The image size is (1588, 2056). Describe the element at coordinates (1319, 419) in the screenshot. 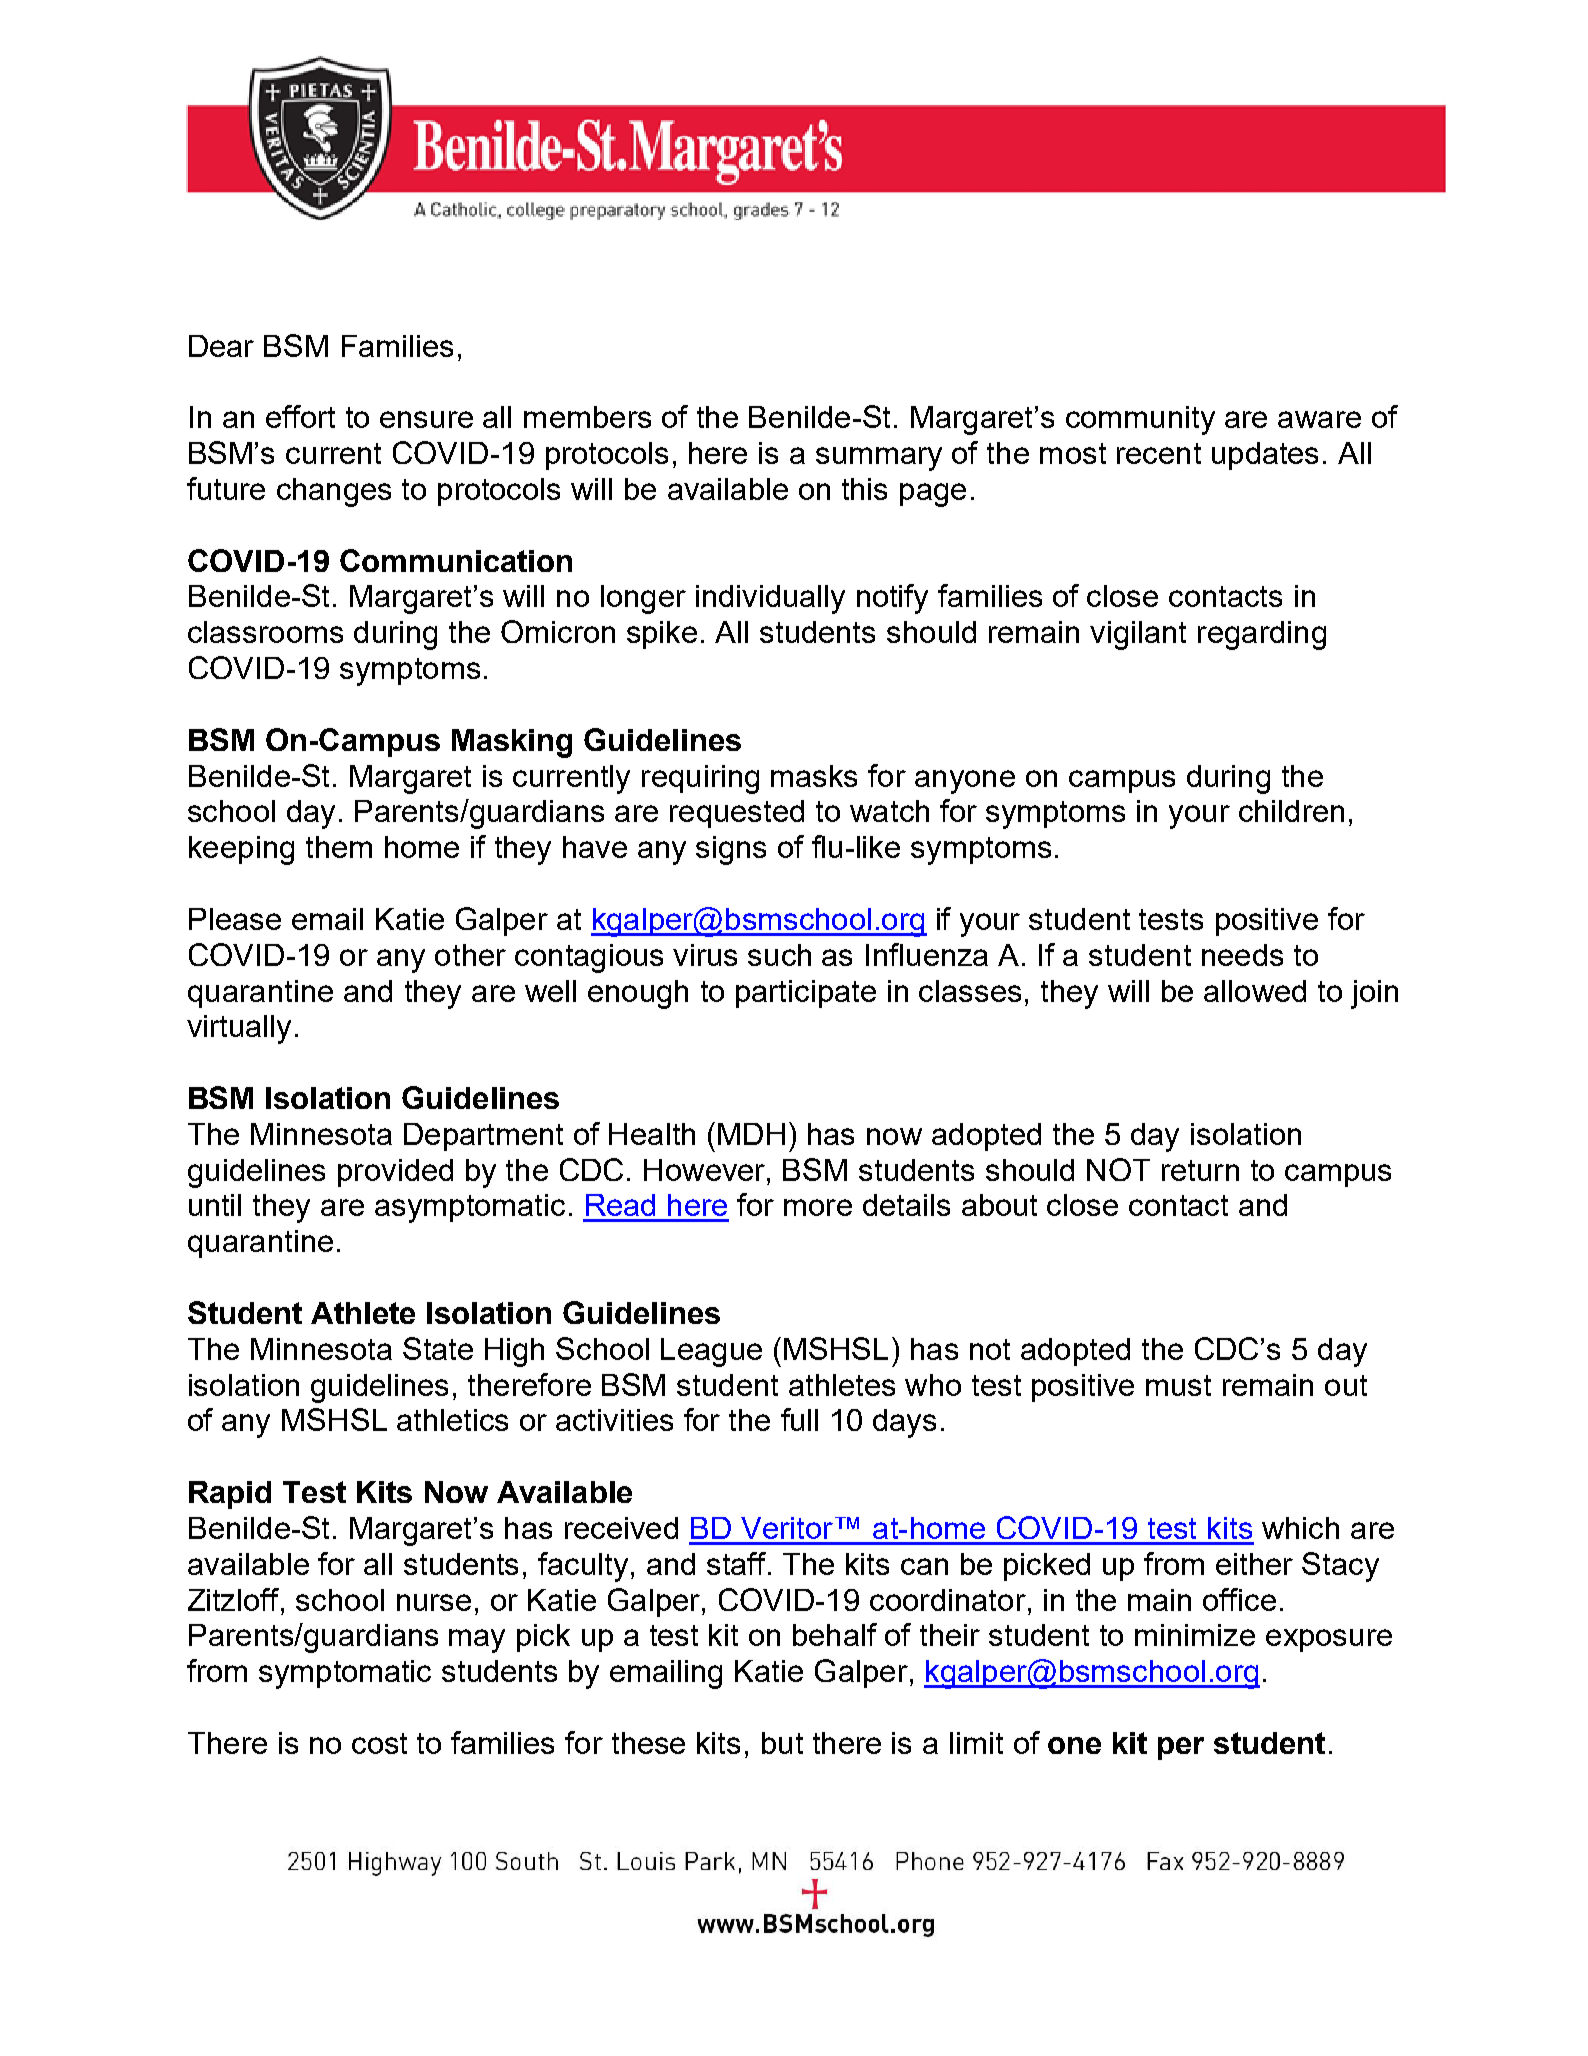

I see `aware` at that location.
